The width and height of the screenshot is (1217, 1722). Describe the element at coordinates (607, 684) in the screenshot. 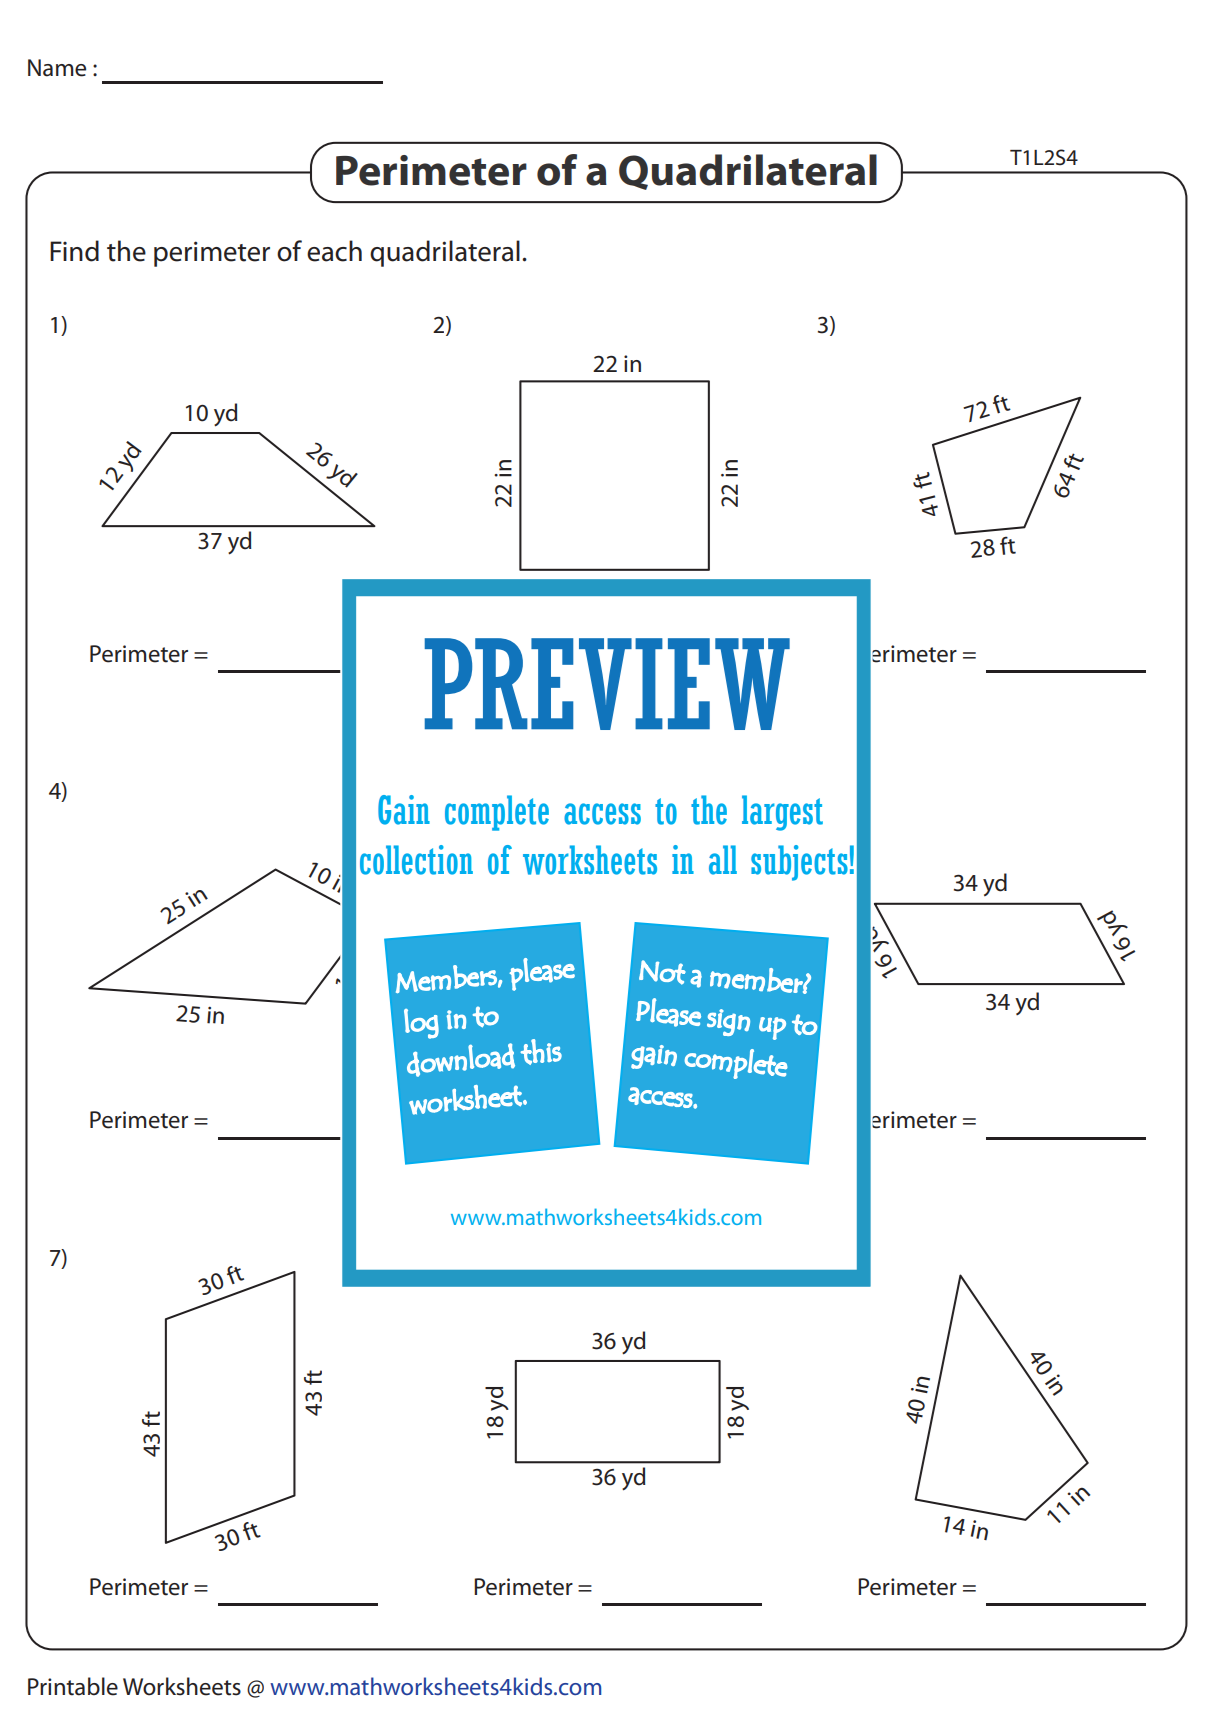

I see `PREVIEW` at that location.
